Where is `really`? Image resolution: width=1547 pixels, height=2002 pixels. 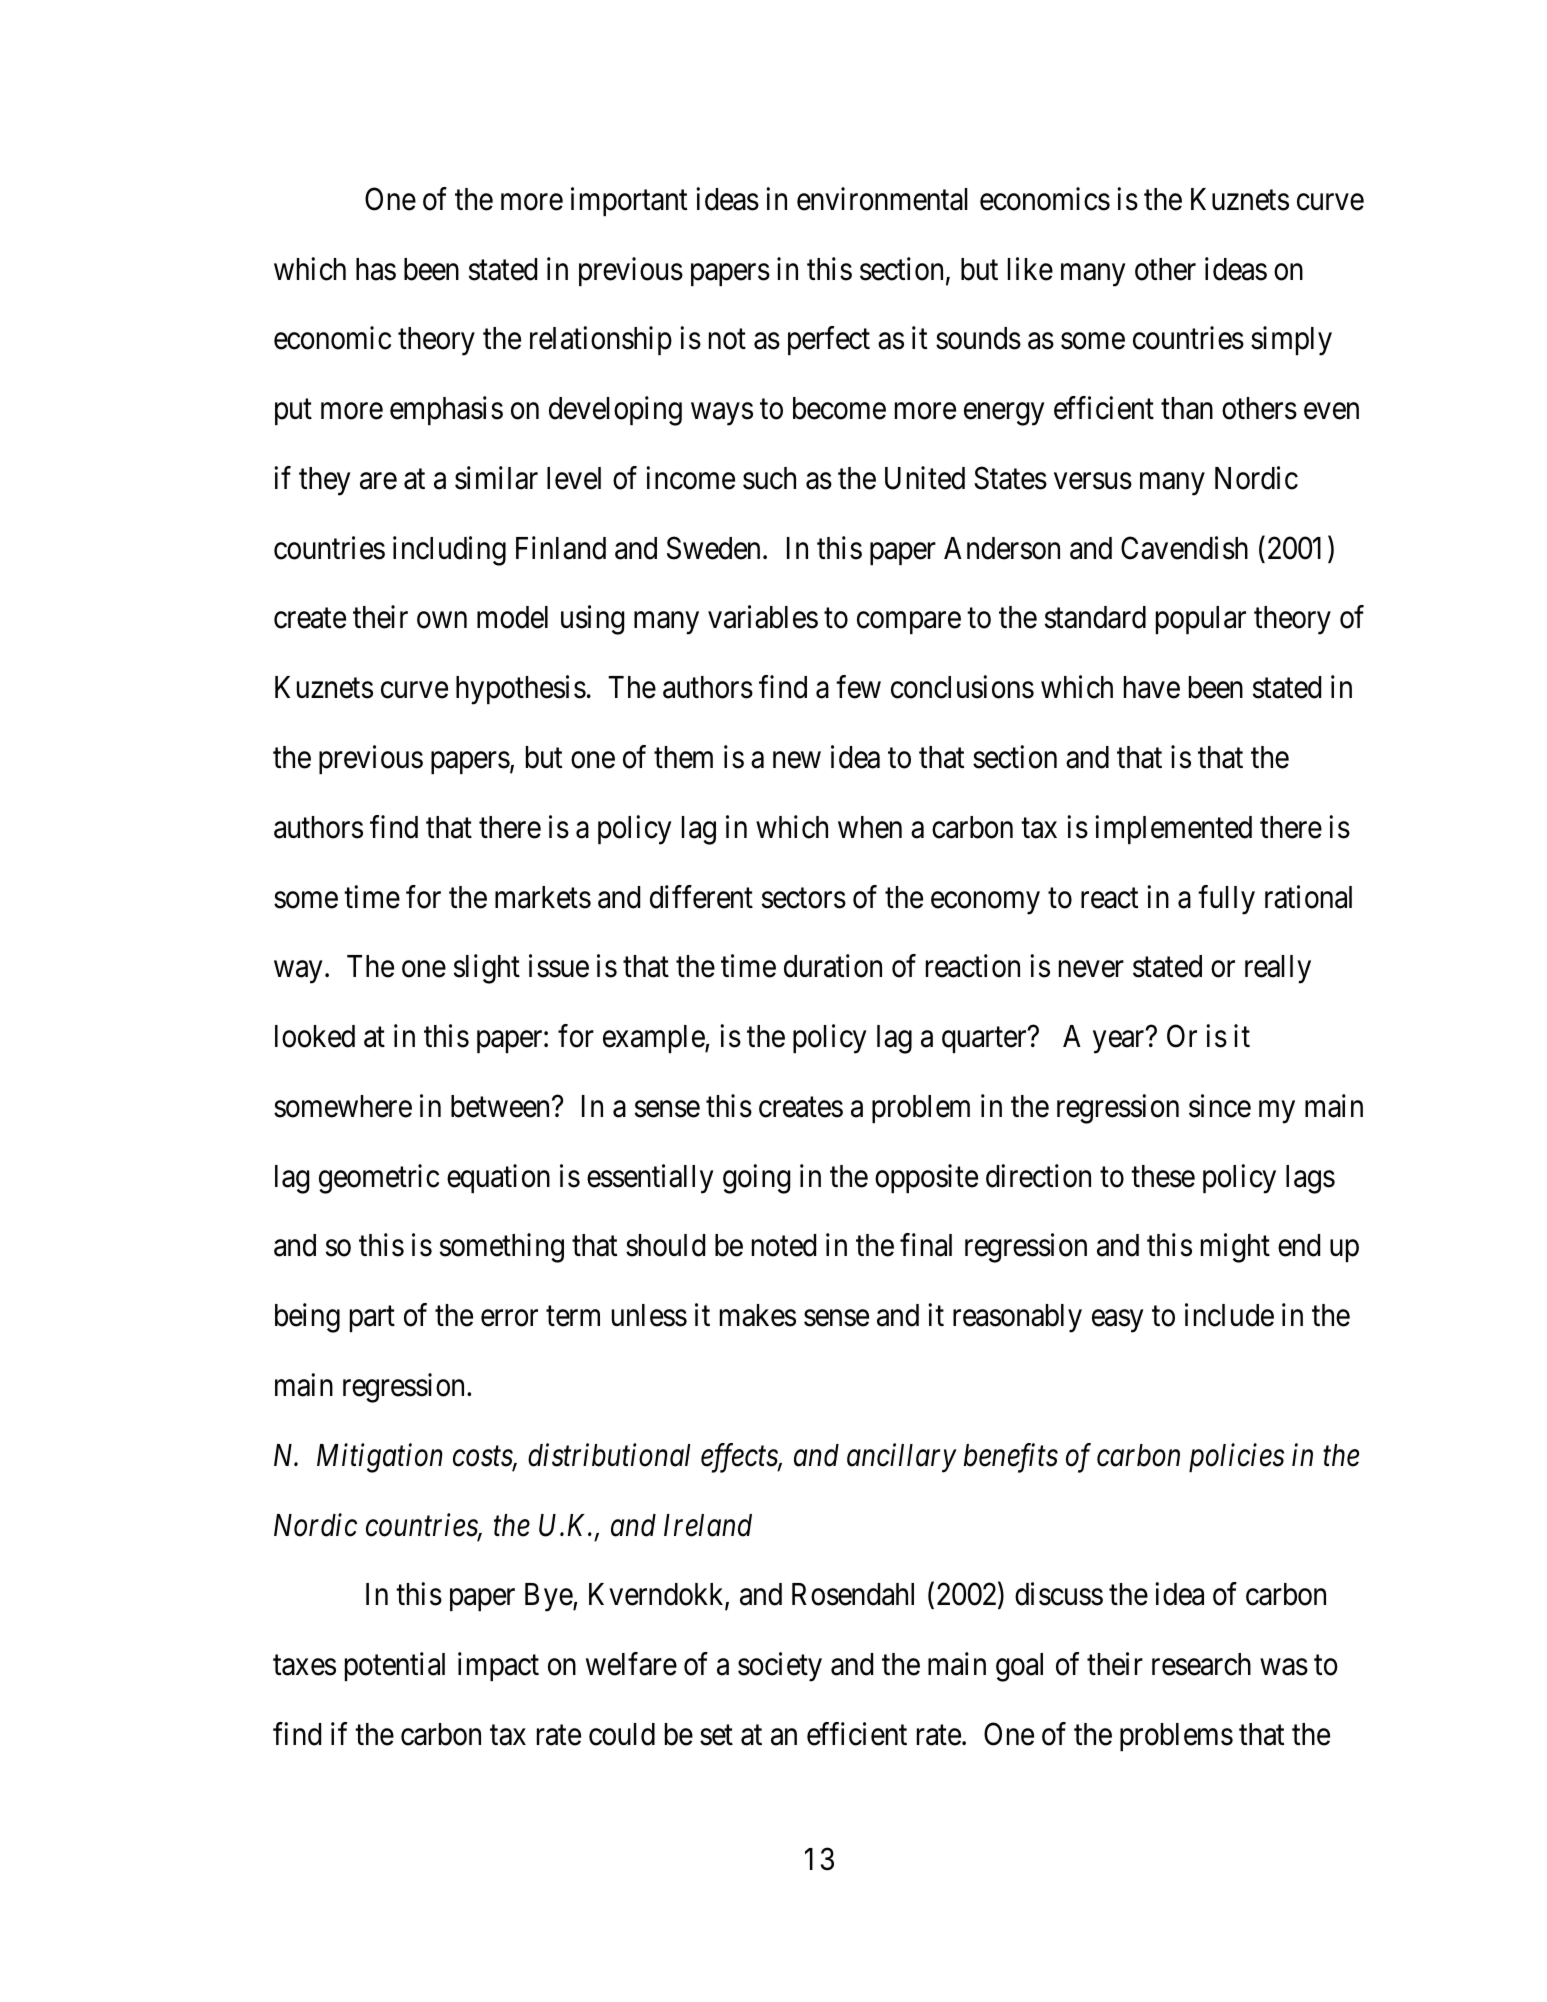 really is located at coordinates (1278, 969).
